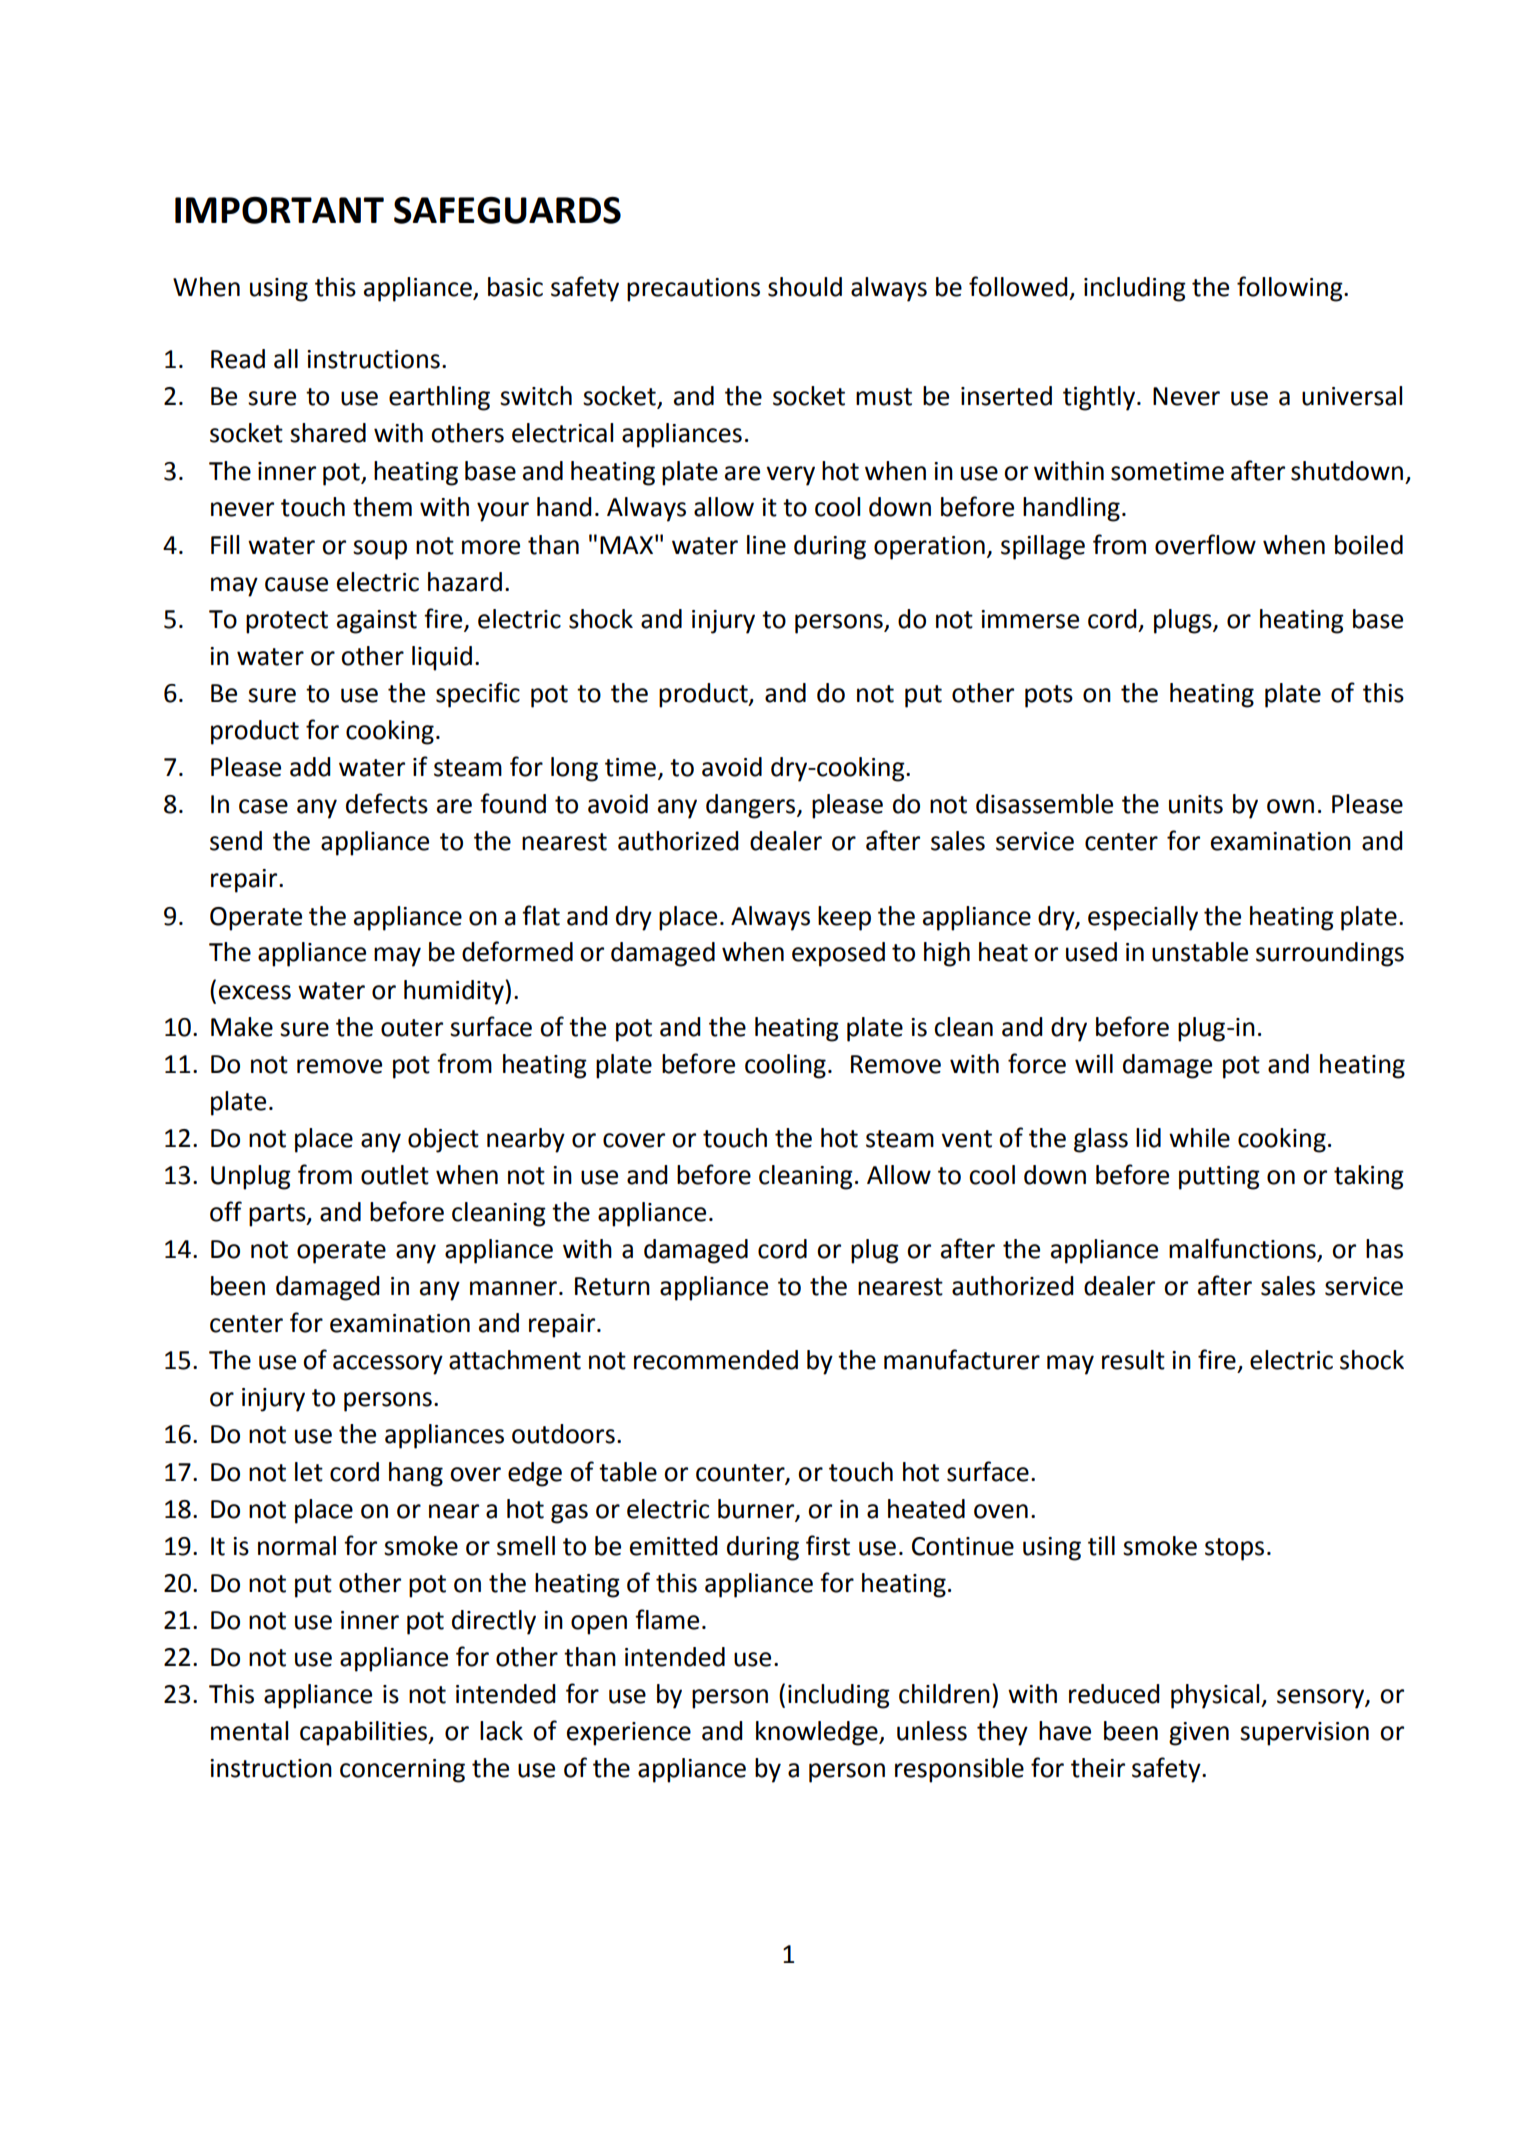 Image resolution: width=1523 pixels, height=2154 pixels. Describe the element at coordinates (1196, 804) in the document. I see `units` at that location.
